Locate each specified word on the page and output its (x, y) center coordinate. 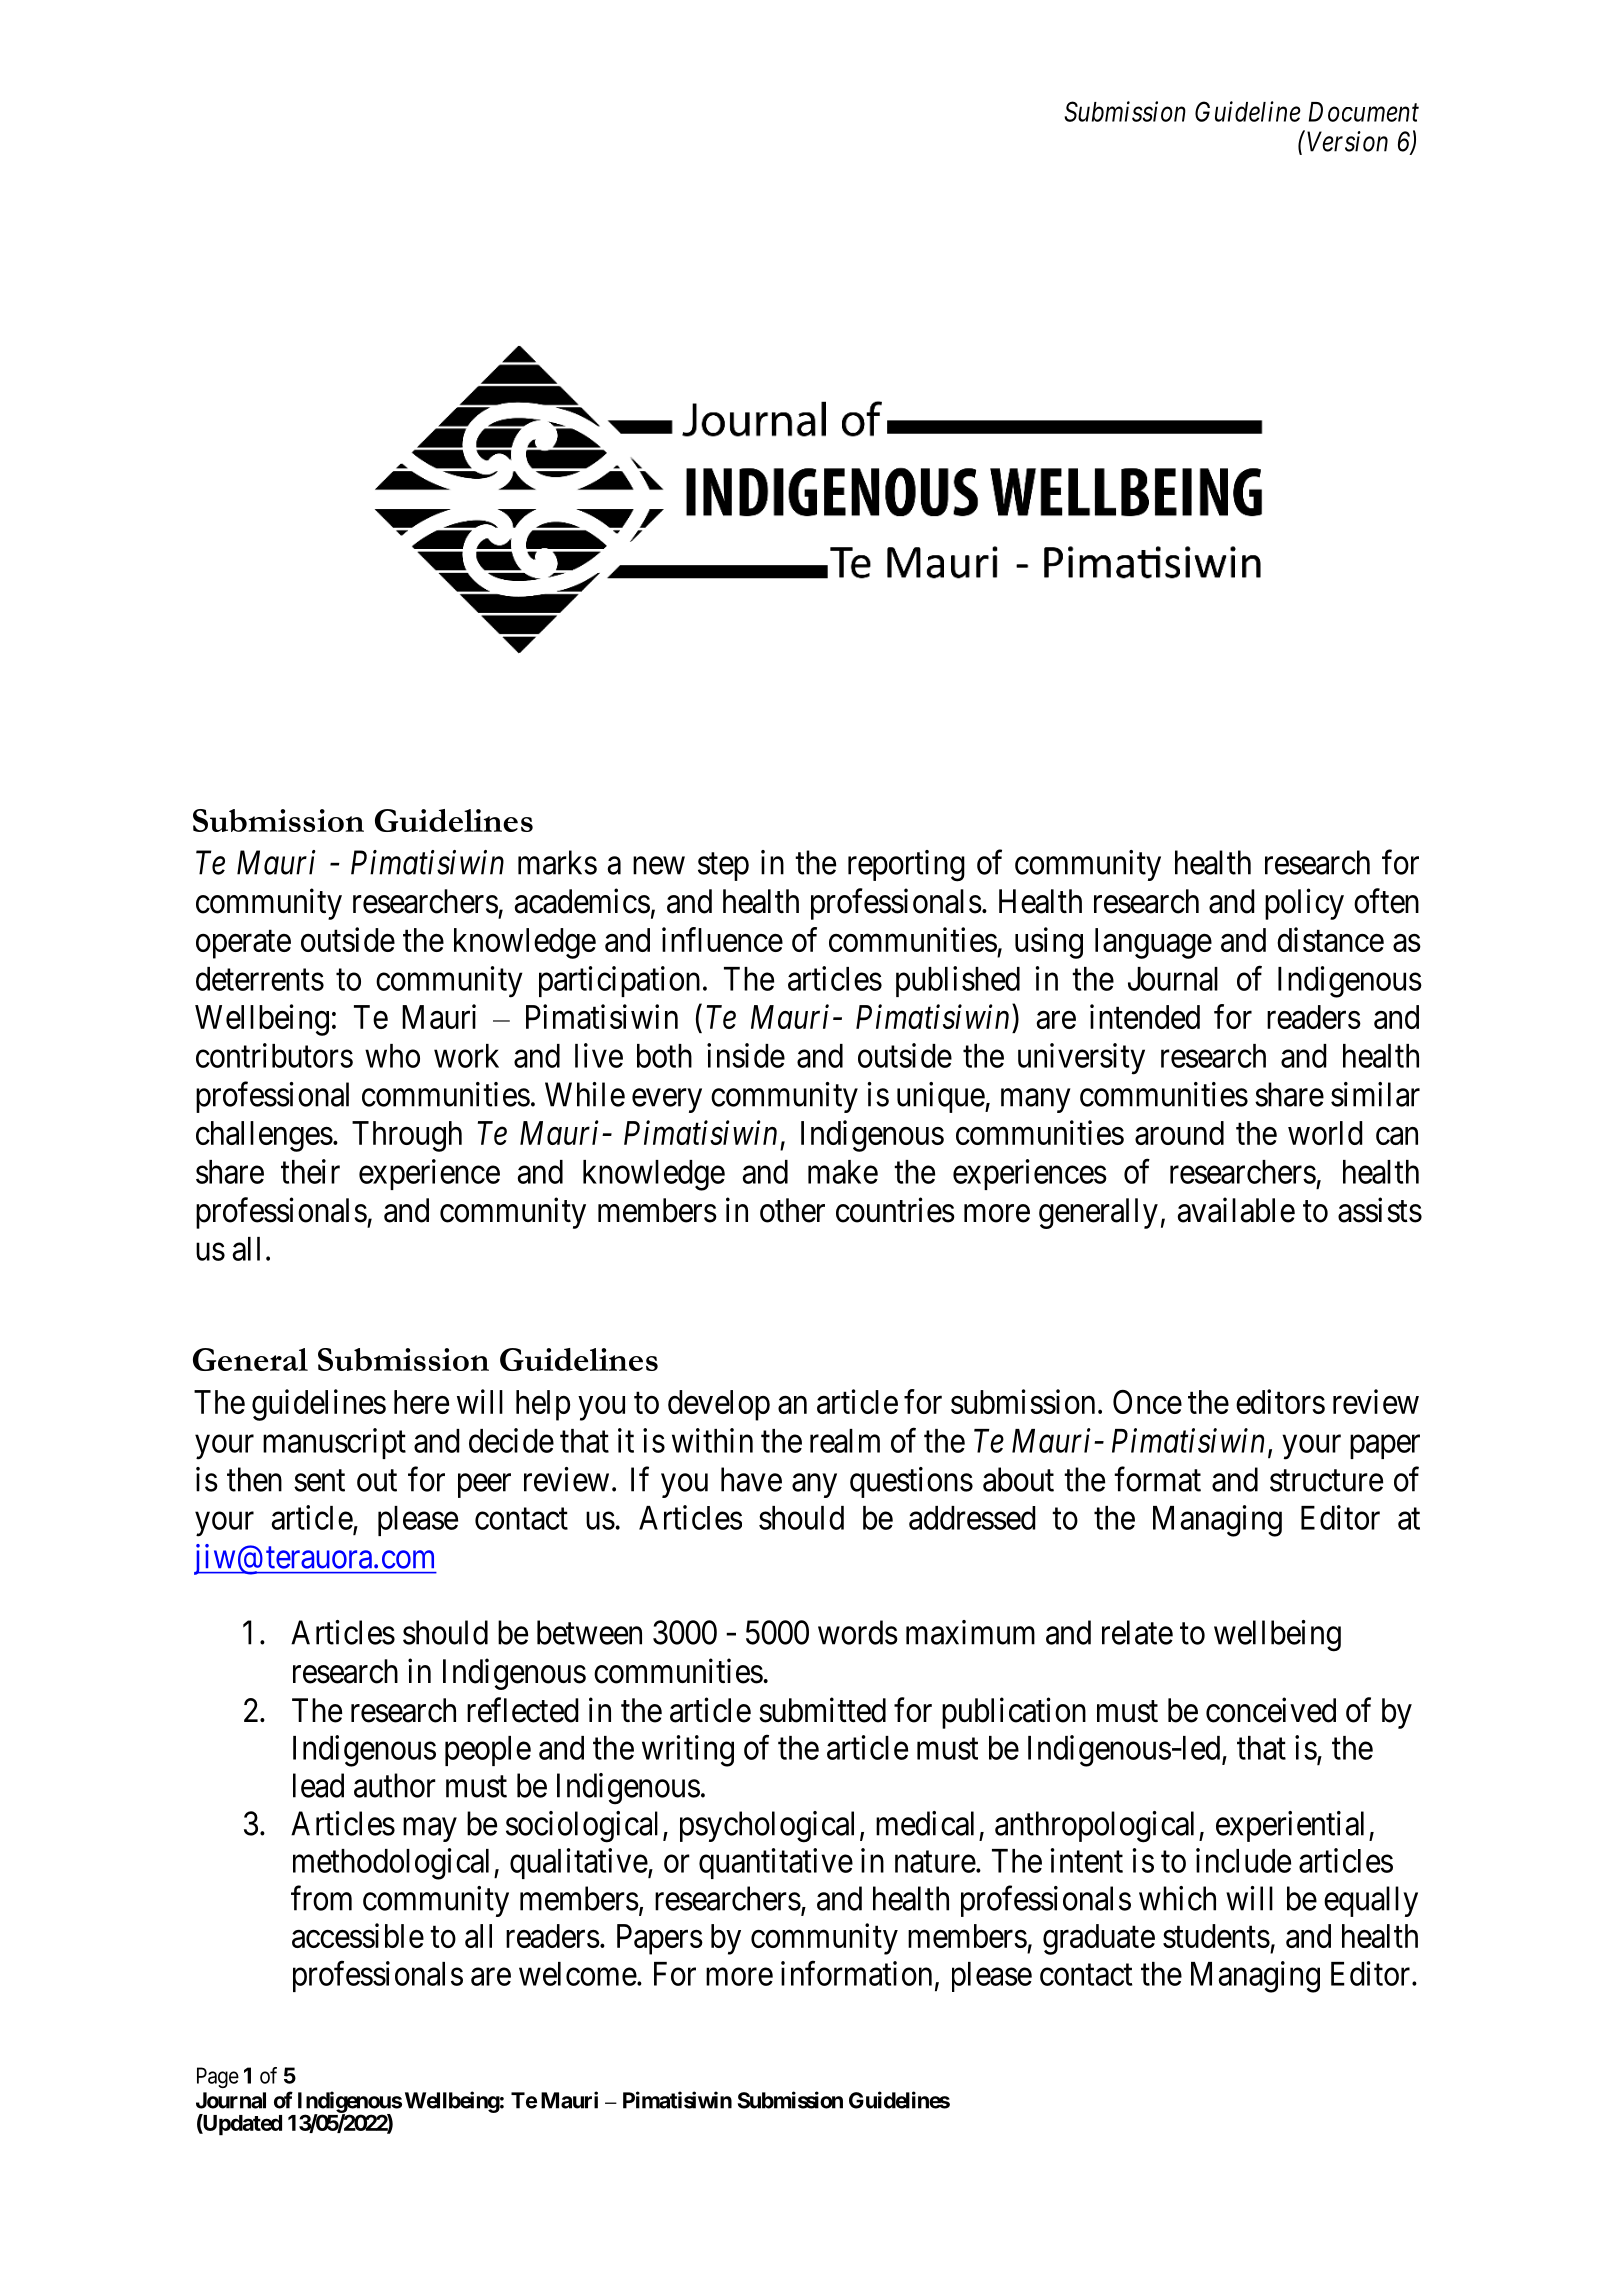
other (792, 1210)
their (310, 1171)
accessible (358, 1935)
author (395, 1785)
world (1325, 1133)
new (659, 866)
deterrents (260, 979)
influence (722, 939)
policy (1304, 904)
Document (1364, 112)
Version (1347, 141)
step (723, 867)
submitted (822, 1710)
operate (243, 944)
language (1153, 943)
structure (1326, 1481)
